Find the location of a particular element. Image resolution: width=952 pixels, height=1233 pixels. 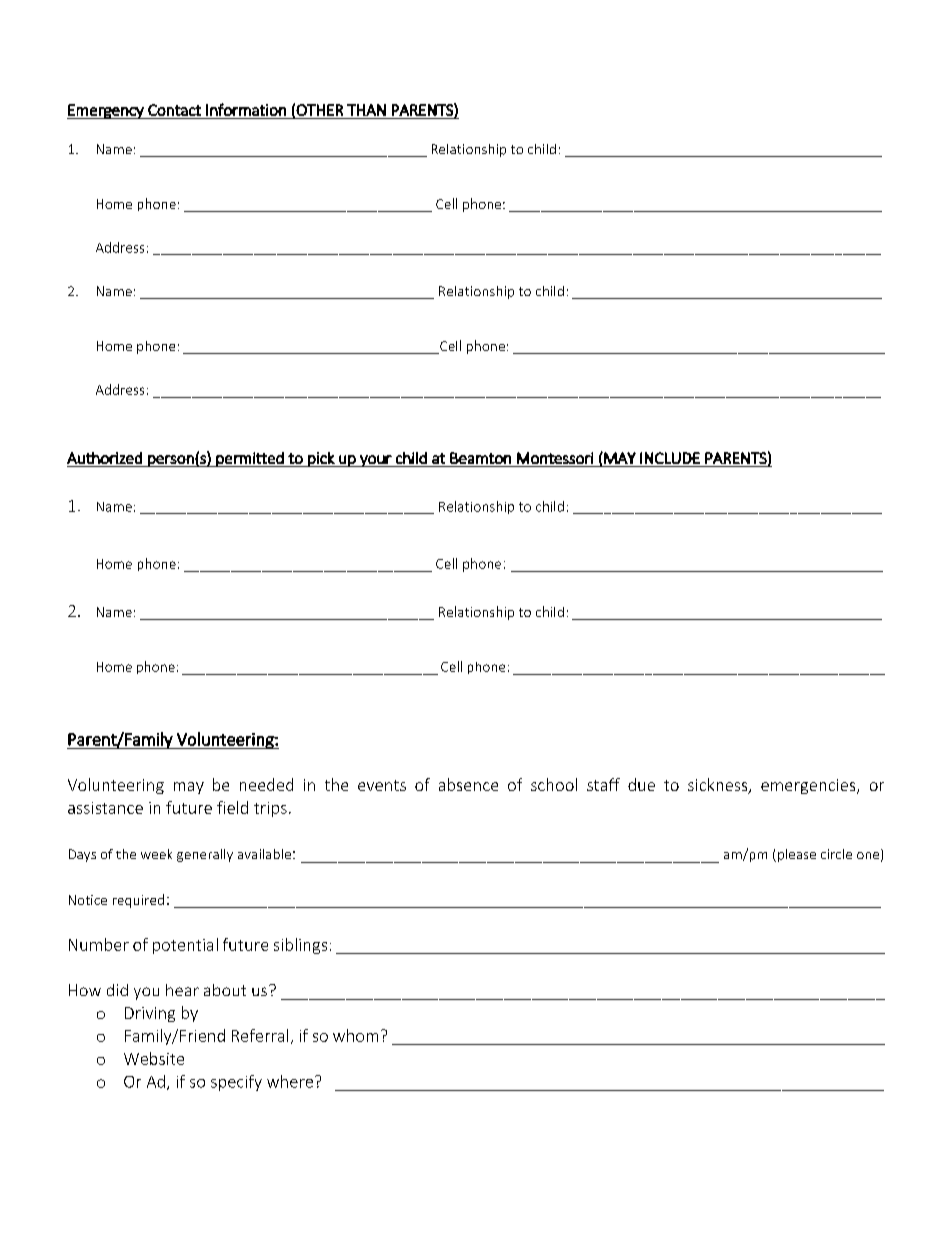

sickness is located at coordinates (719, 786).
